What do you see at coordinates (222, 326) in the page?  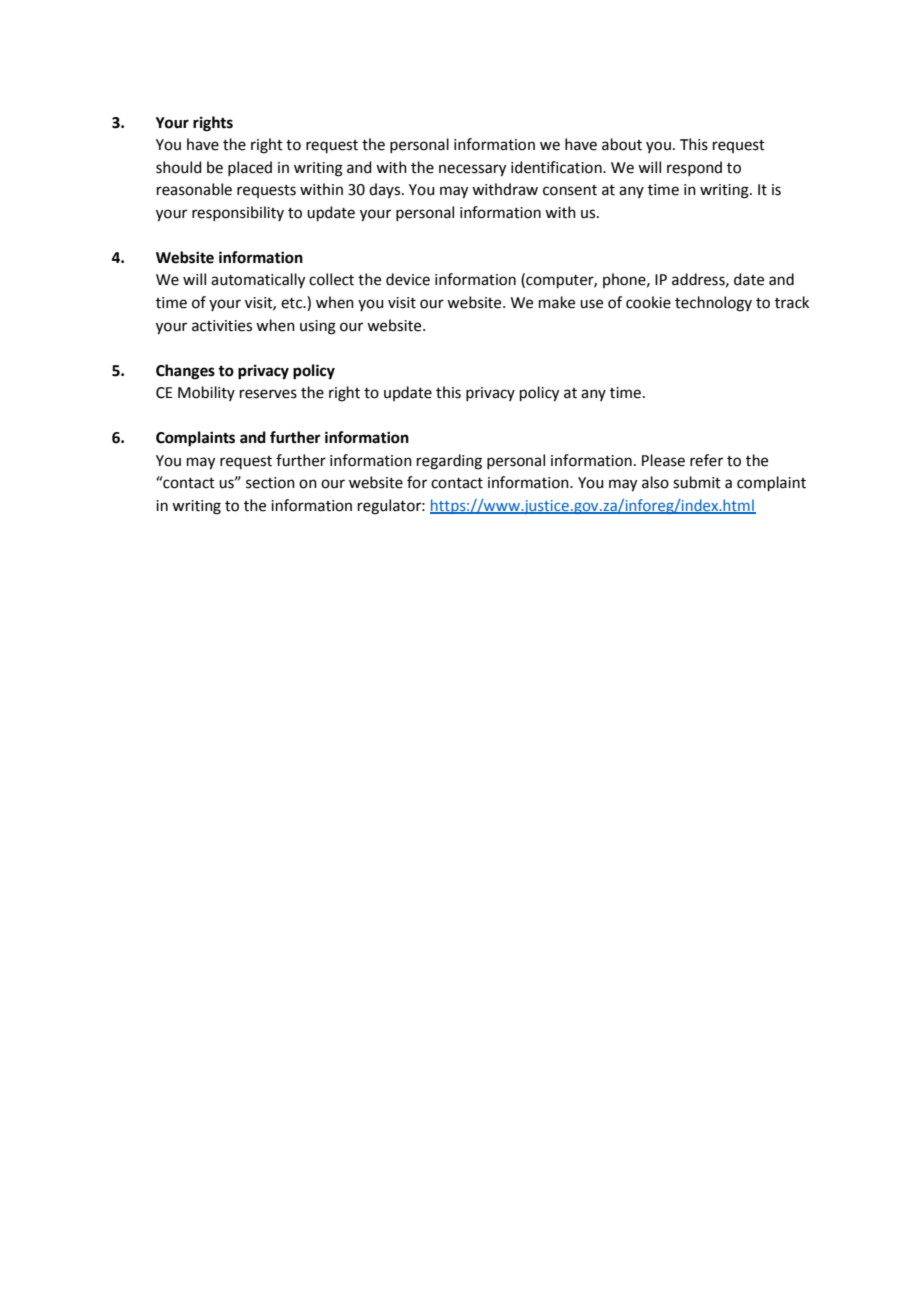 I see `activities` at bounding box center [222, 326].
